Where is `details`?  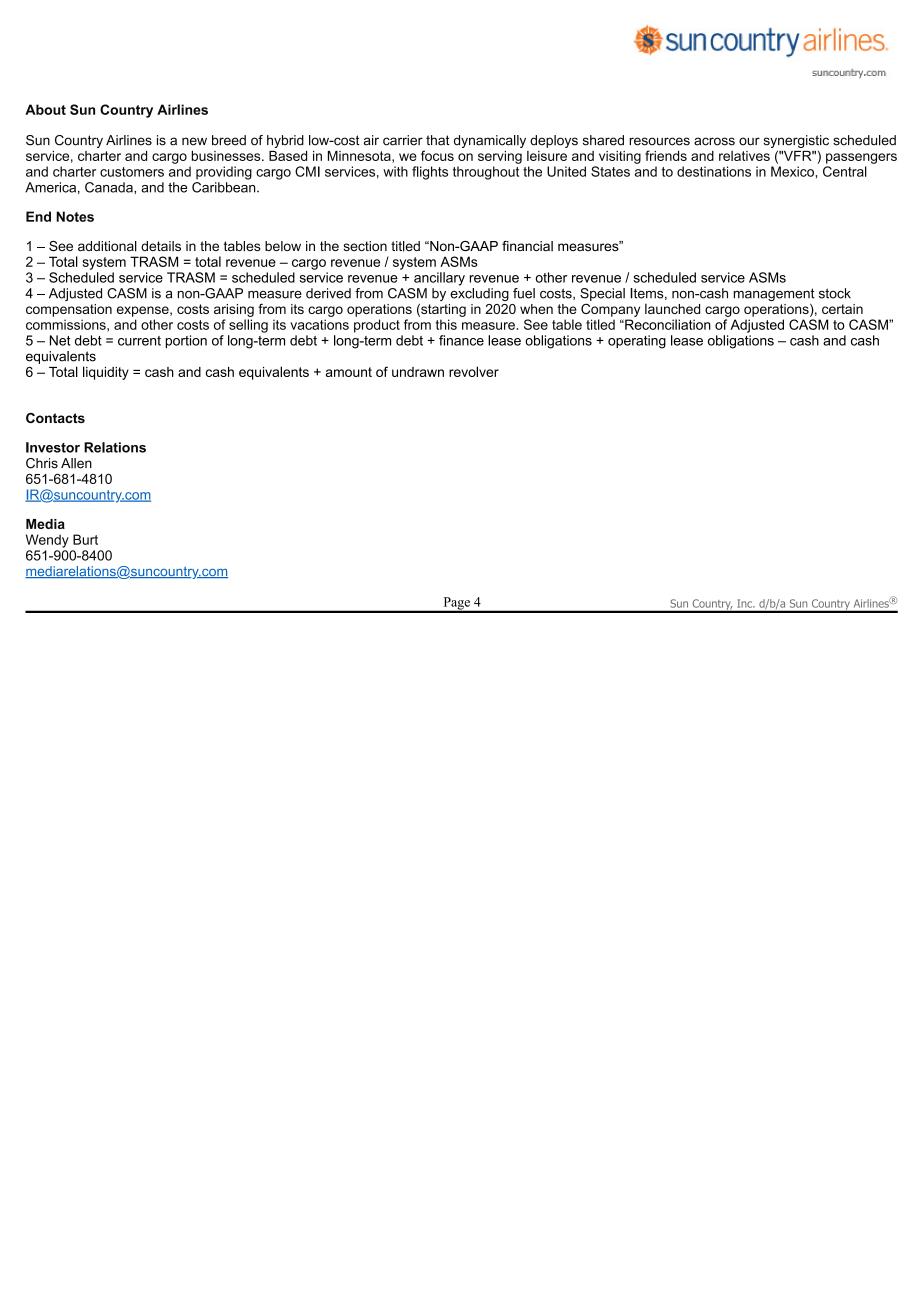
details is located at coordinates (161, 246).
